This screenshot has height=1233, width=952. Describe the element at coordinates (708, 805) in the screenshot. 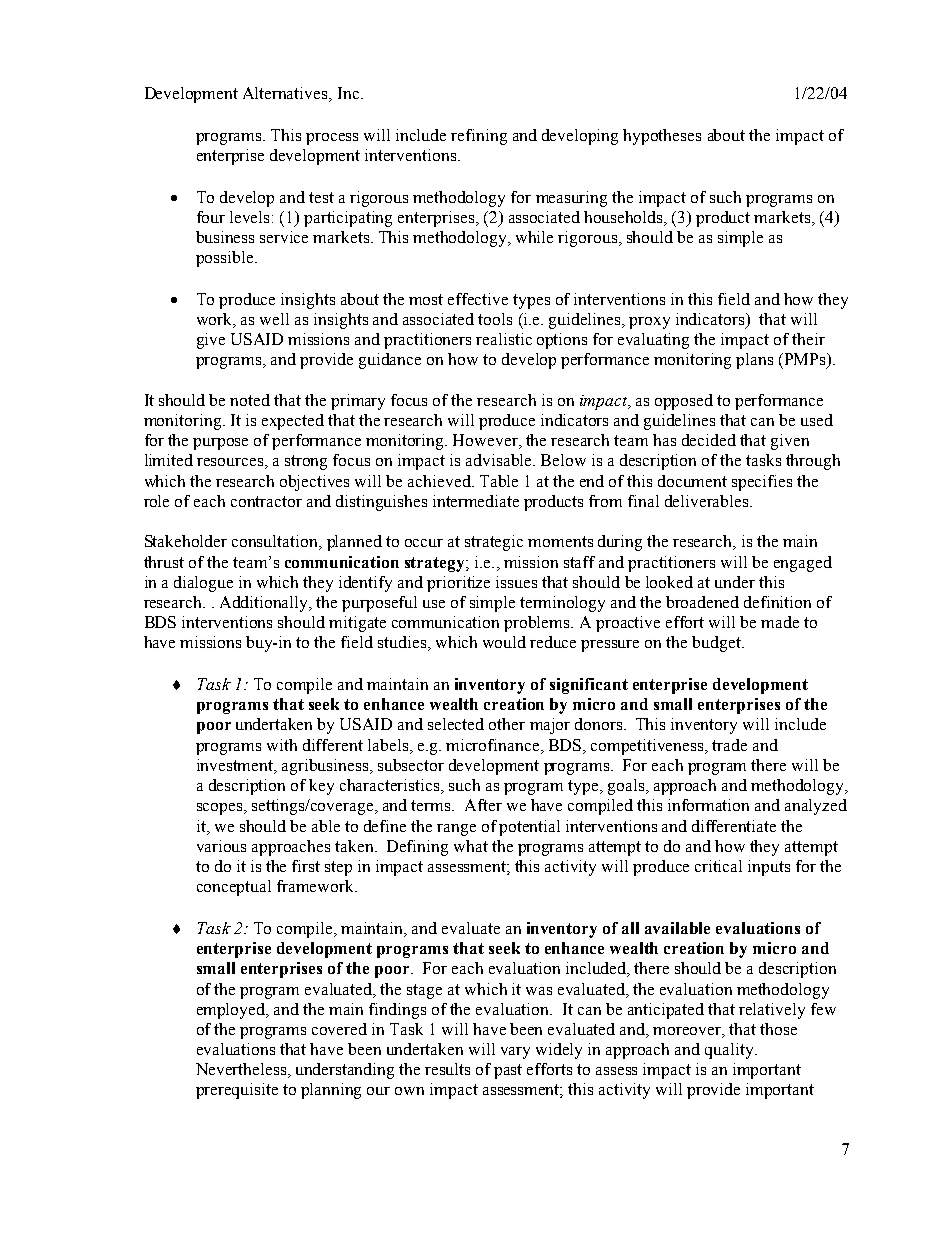

I see `information` at that location.
